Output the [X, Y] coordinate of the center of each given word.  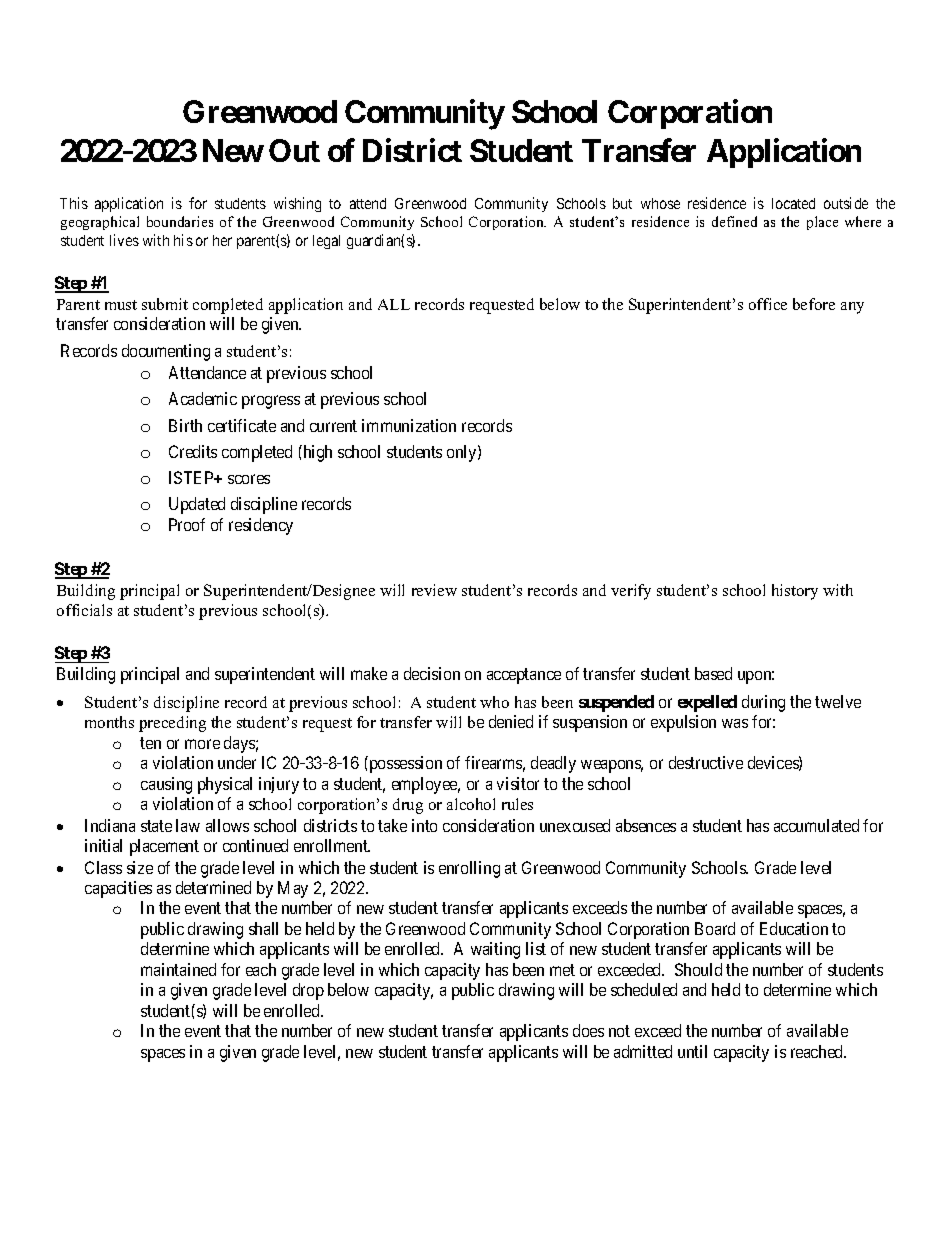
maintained [178, 969]
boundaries [180, 221]
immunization [409, 425]
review [434, 590]
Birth [185, 425]
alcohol [471, 804]
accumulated [816, 825]
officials [84, 610]
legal [326, 242]
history [795, 592]
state [156, 826]
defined [734, 221]
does [588, 1030]
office [768, 304]
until [692, 1051]
